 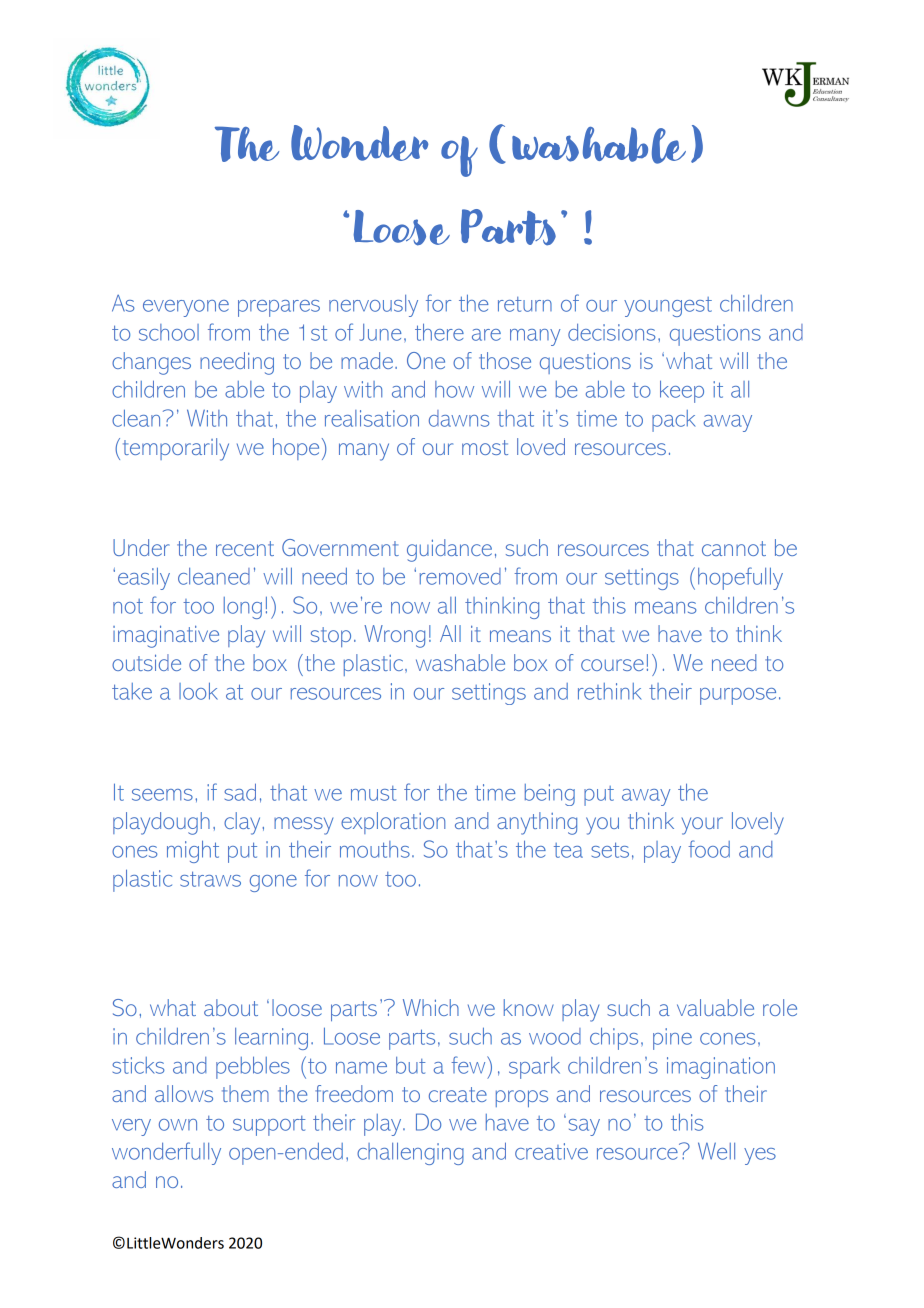 I want to click on look, so click(x=198, y=691).
